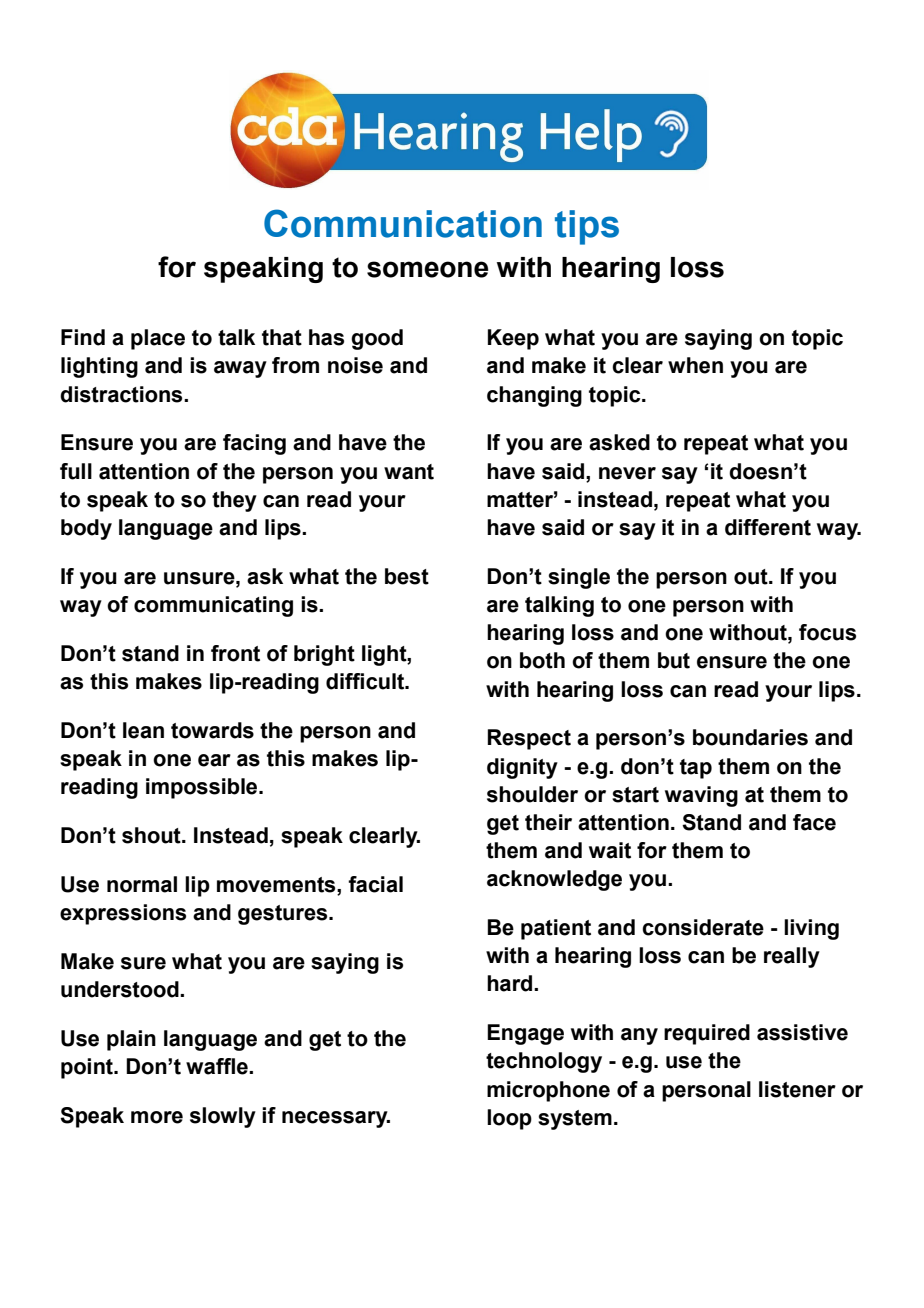  I want to click on shoulder, so click(532, 794).
